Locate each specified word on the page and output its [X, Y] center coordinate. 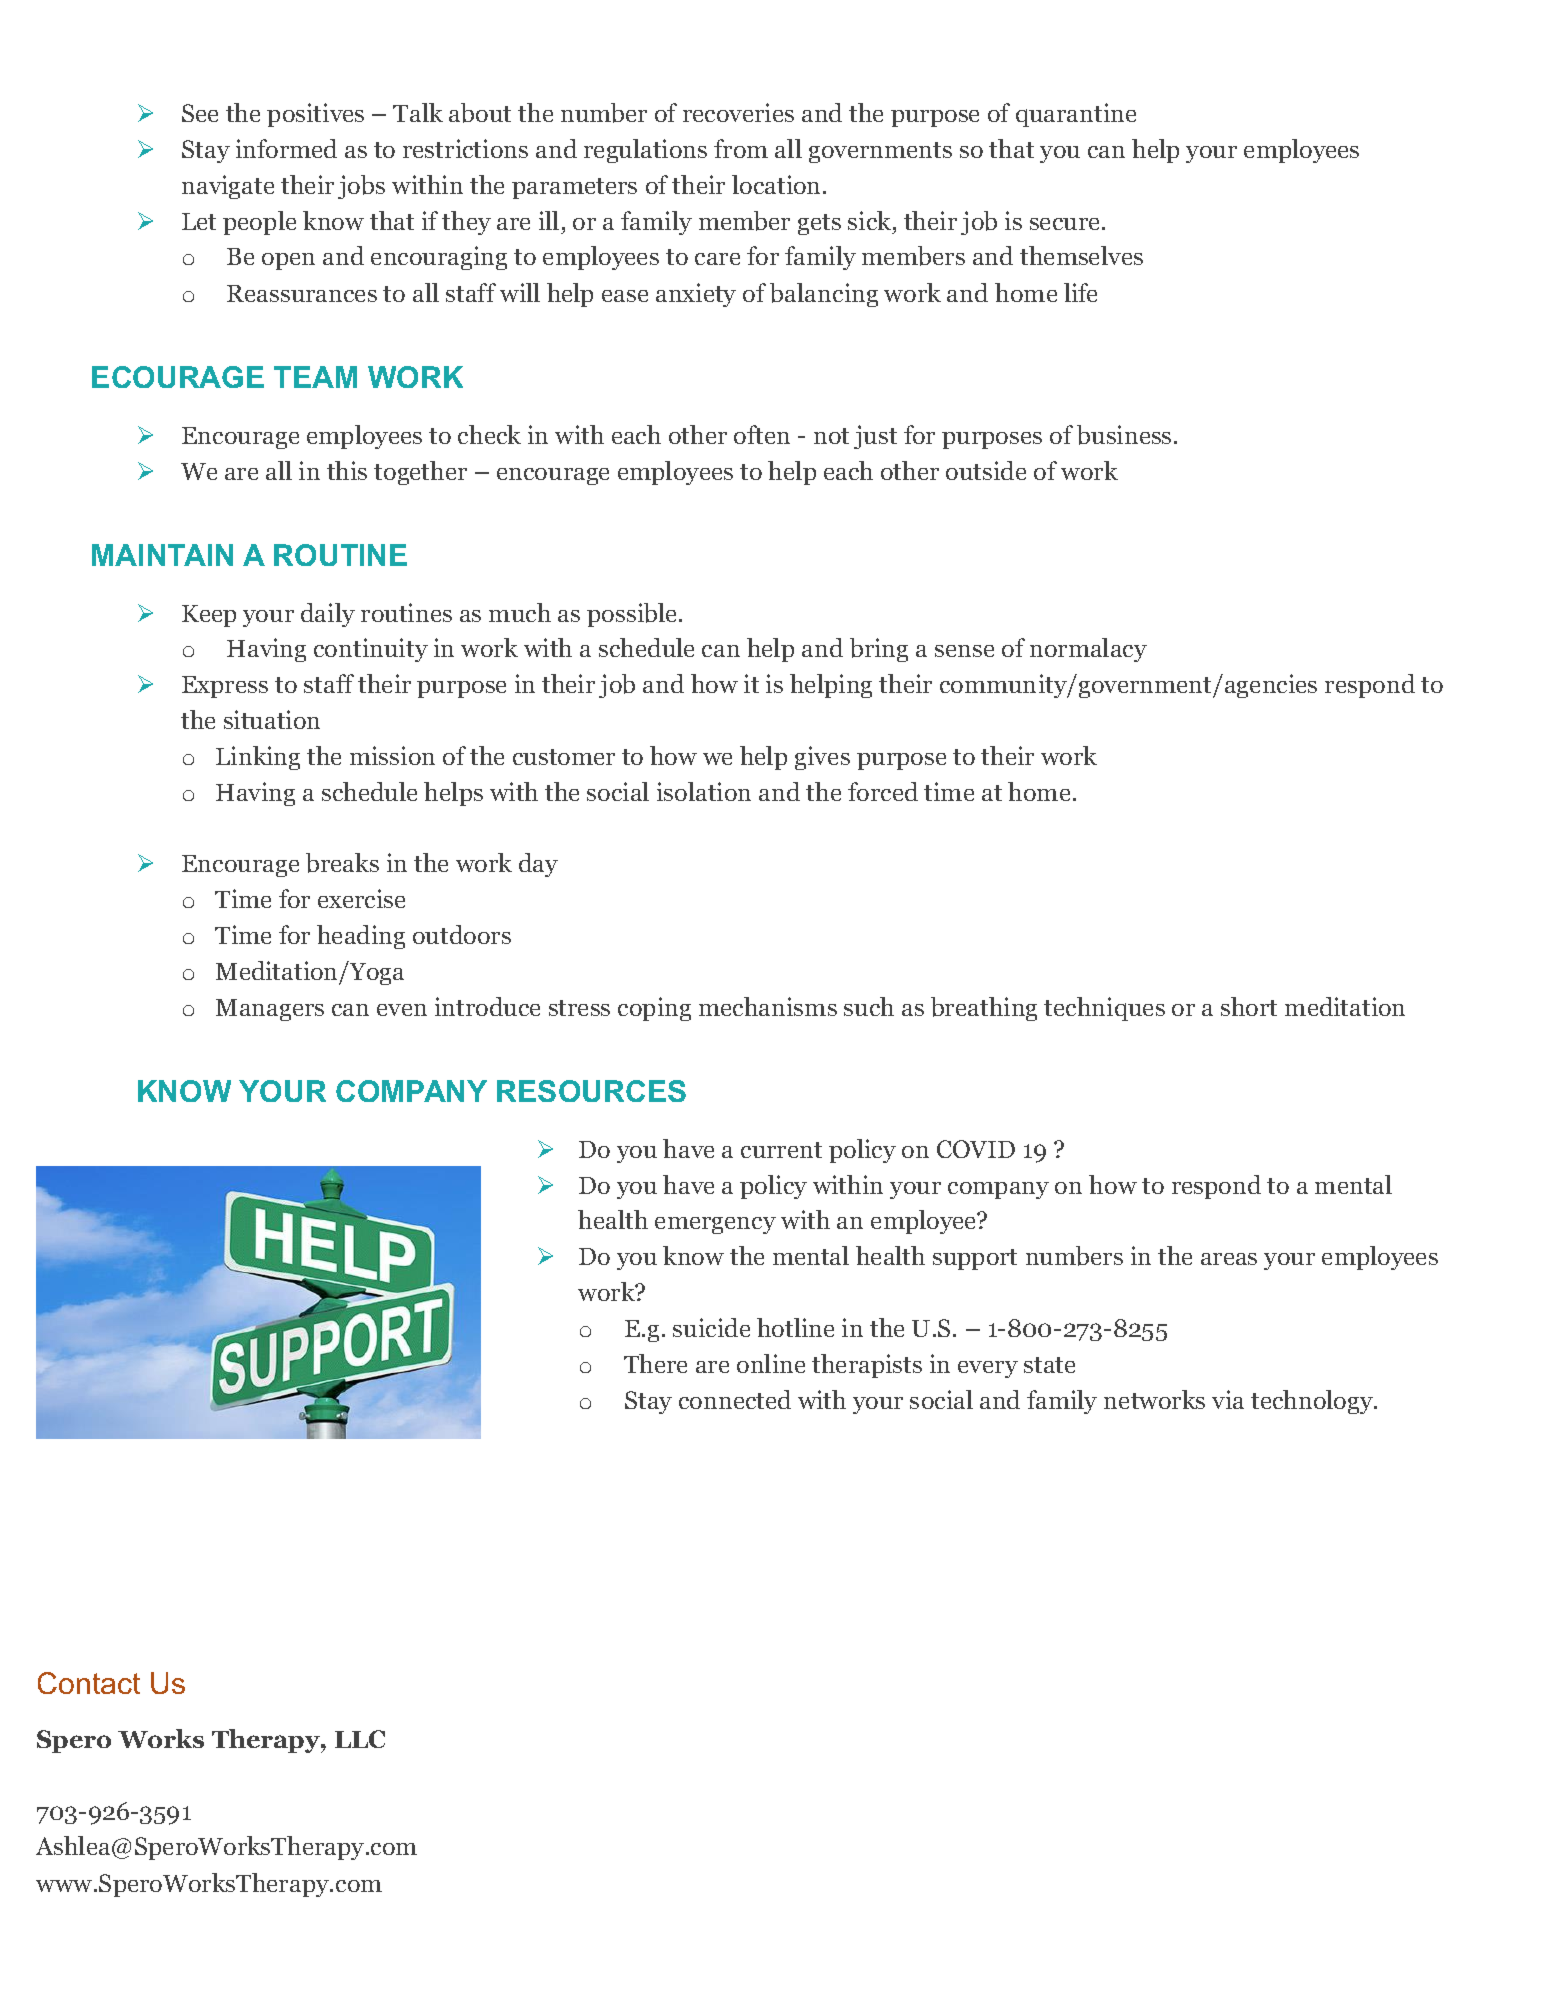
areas [1229, 1259]
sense [964, 651]
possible [633, 615]
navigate [228, 187]
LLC [360, 1739]
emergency [715, 1225]
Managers [270, 1010]
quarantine [1076, 115]
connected [735, 1399]
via [1228, 1399]
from [741, 148]
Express [225, 687]
